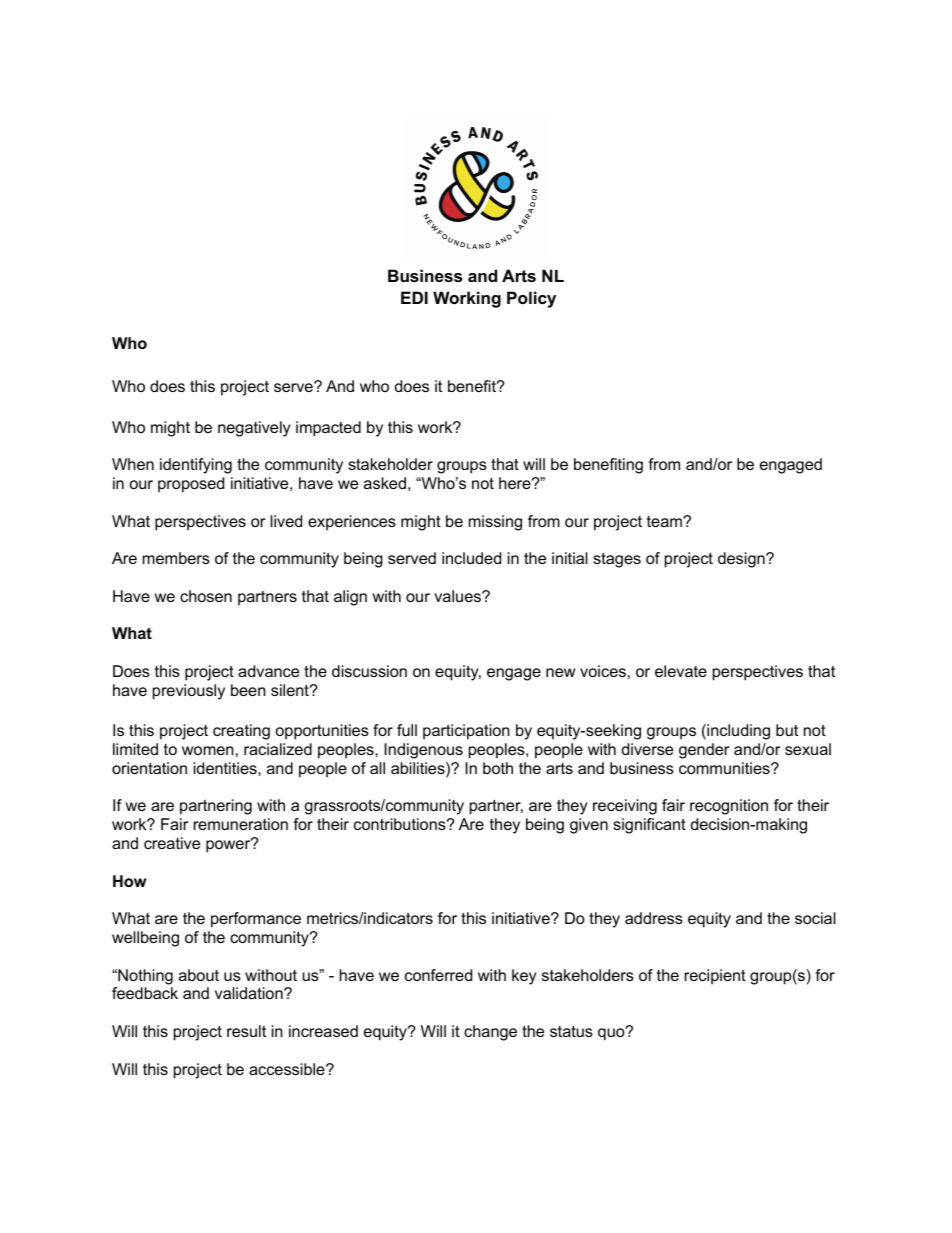 The width and height of the page is (952, 1233). Describe the element at coordinates (189, 692) in the page. I see `previously` at that location.
